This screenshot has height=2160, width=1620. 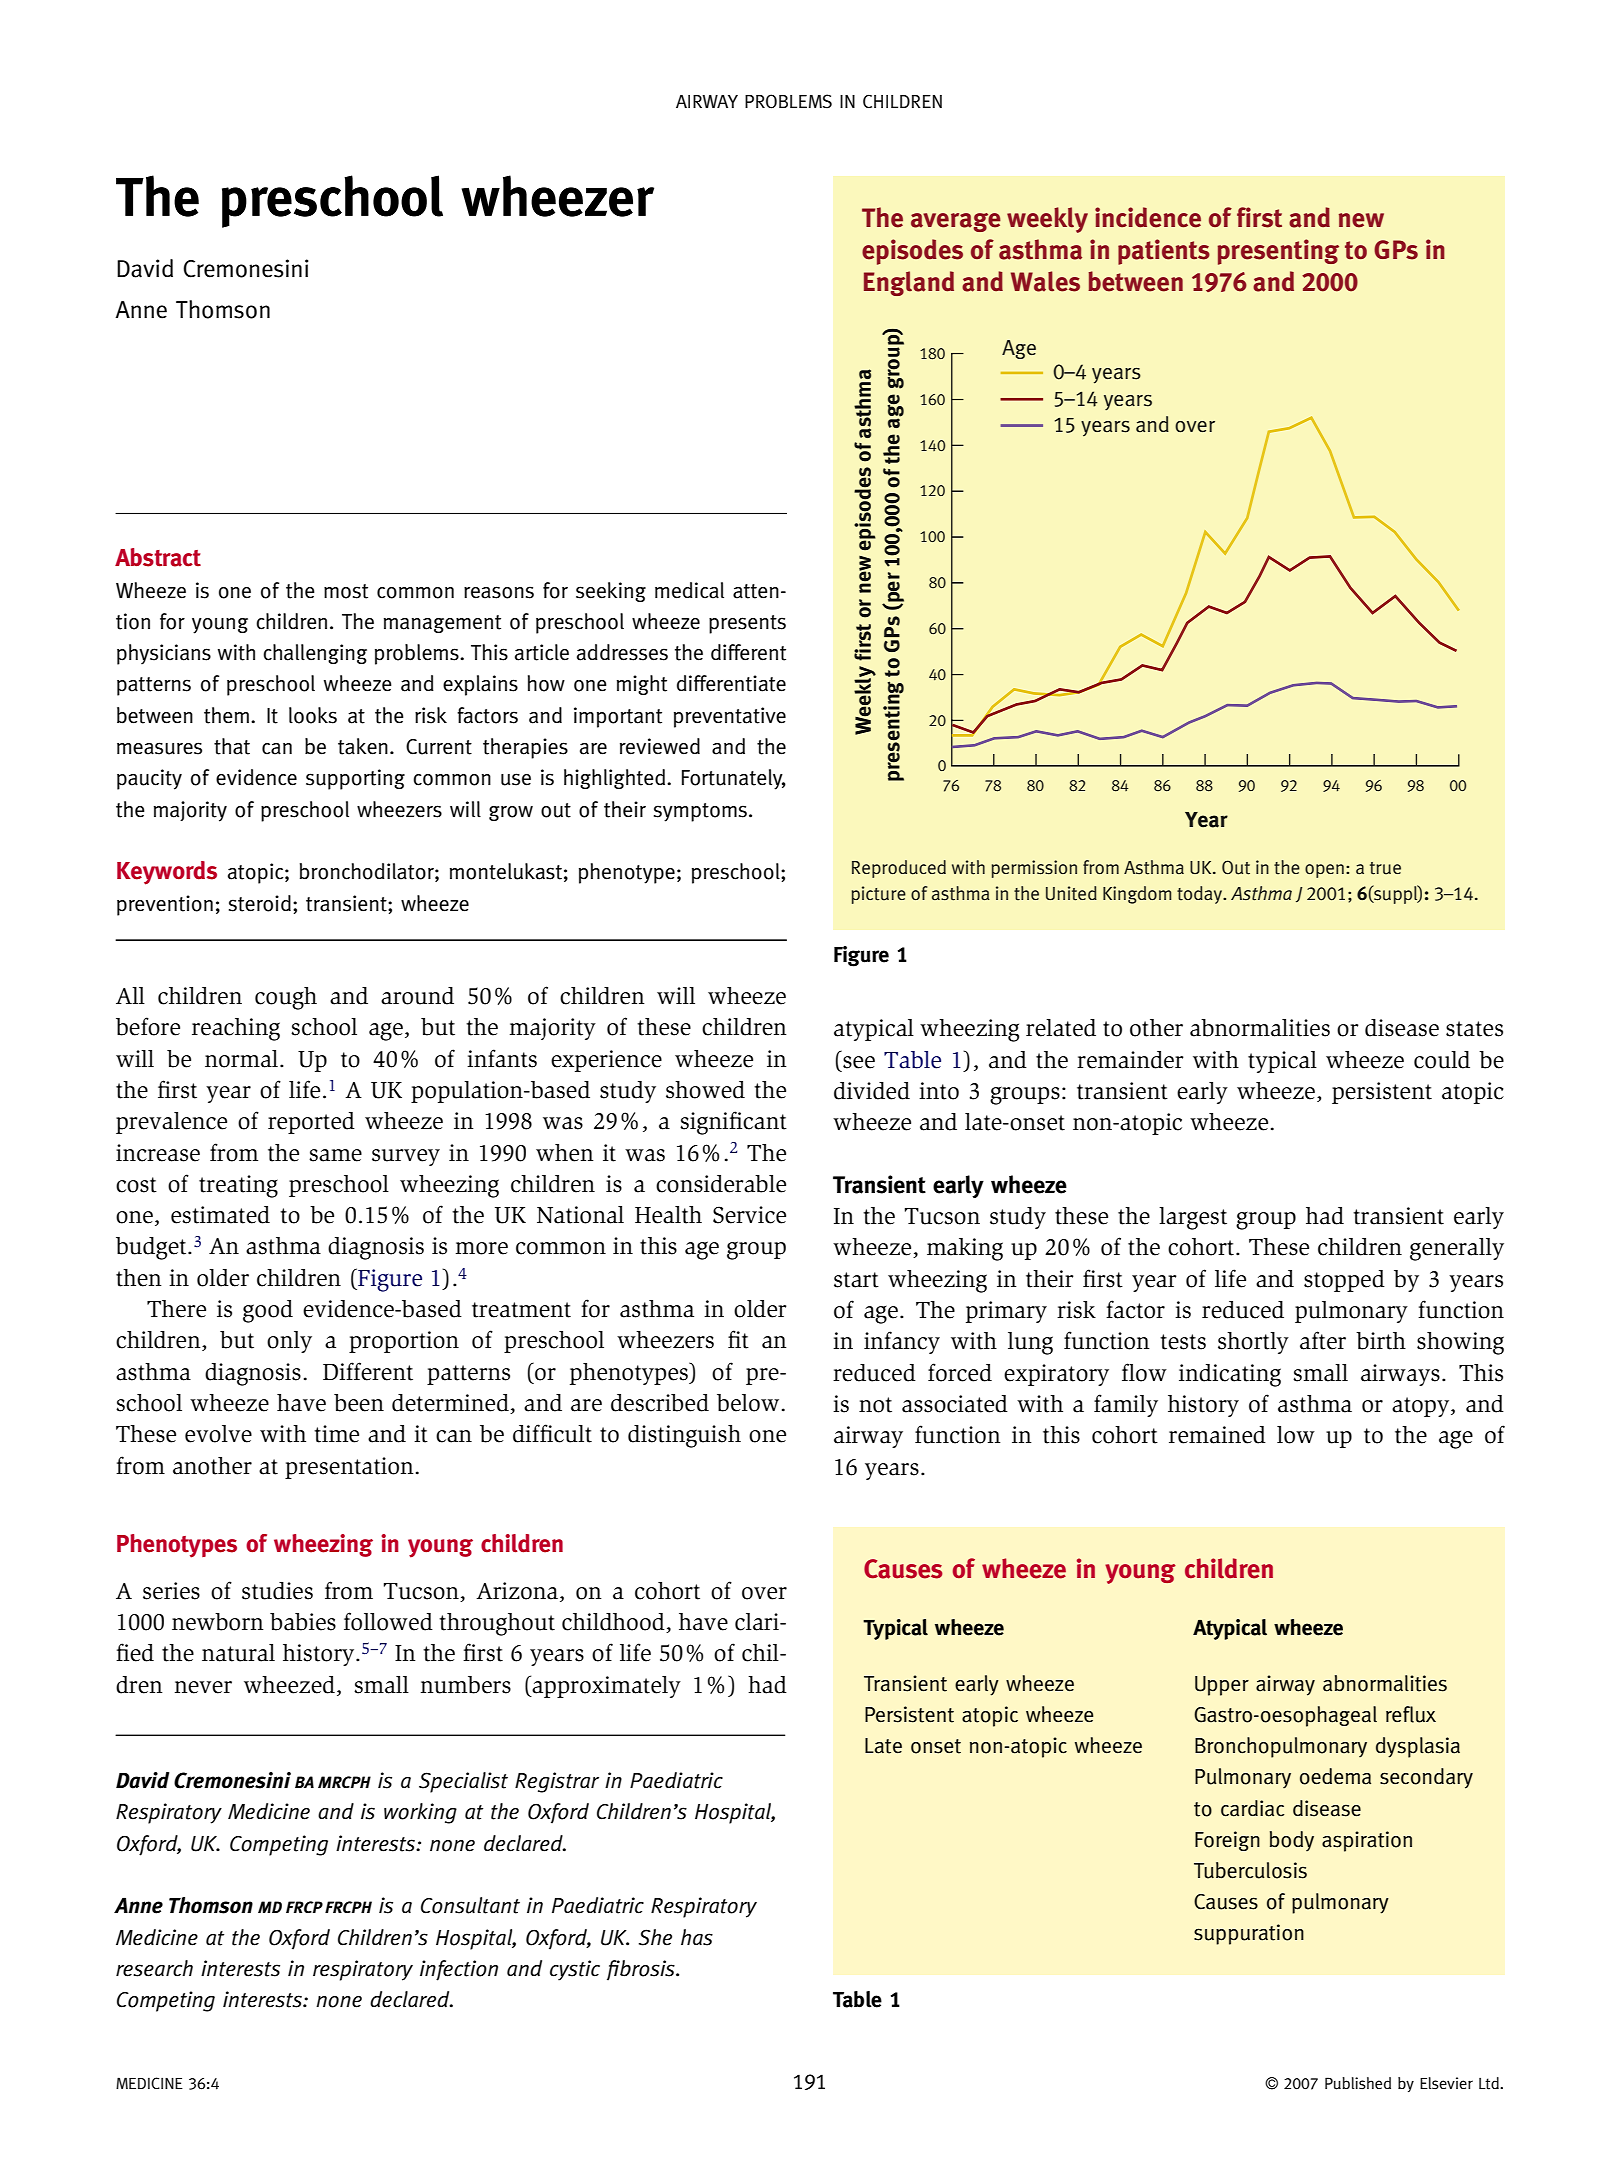 I want to click on largest, so click(x=1193, y=1218).
